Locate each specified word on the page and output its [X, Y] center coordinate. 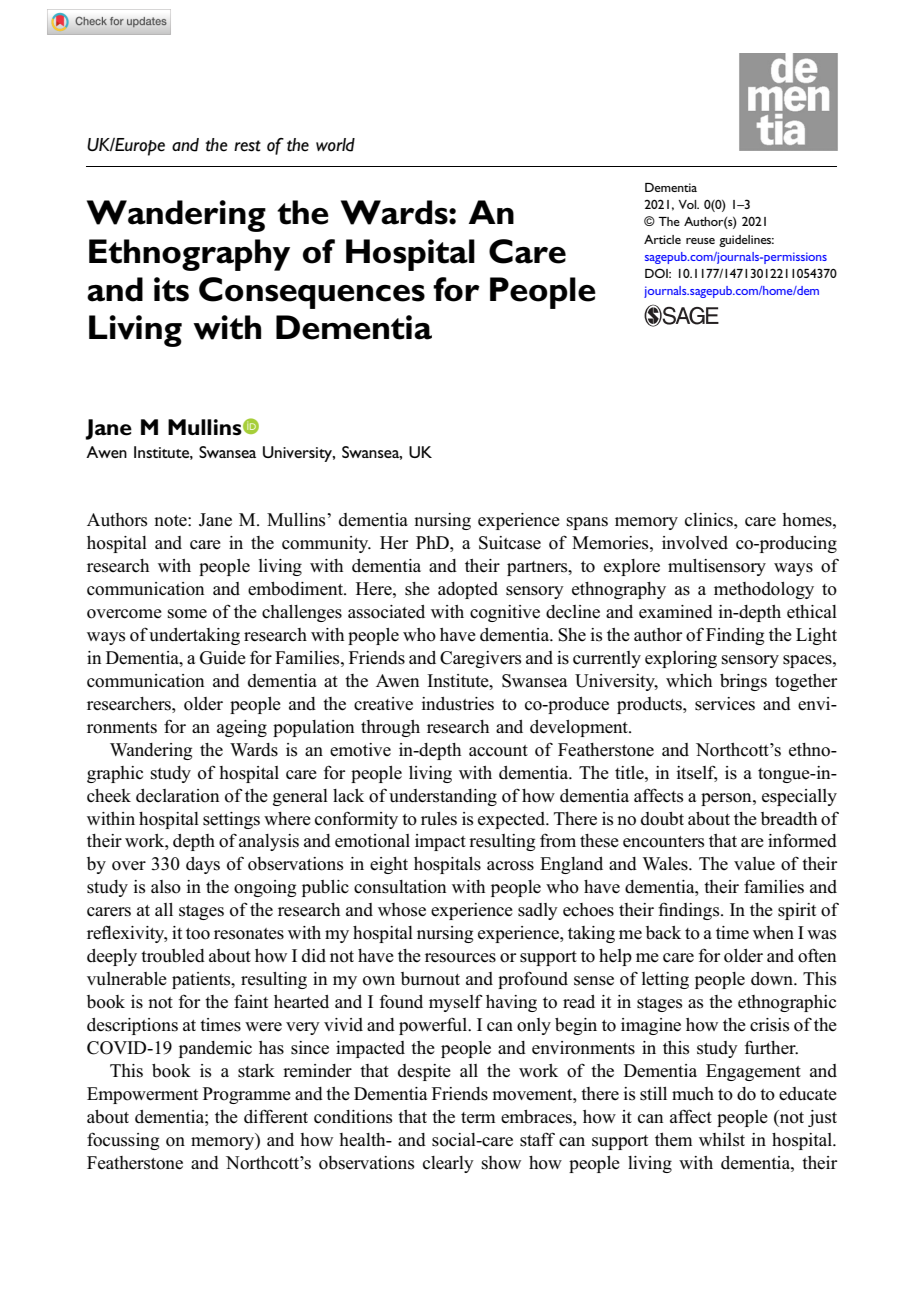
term [478, 1118]
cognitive [505, 613]
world [335, 145]
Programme [247, 1095]
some [187, 614]
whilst [722, 1140]
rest [247, 146]
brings [743, 682]
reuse [700, 241]
